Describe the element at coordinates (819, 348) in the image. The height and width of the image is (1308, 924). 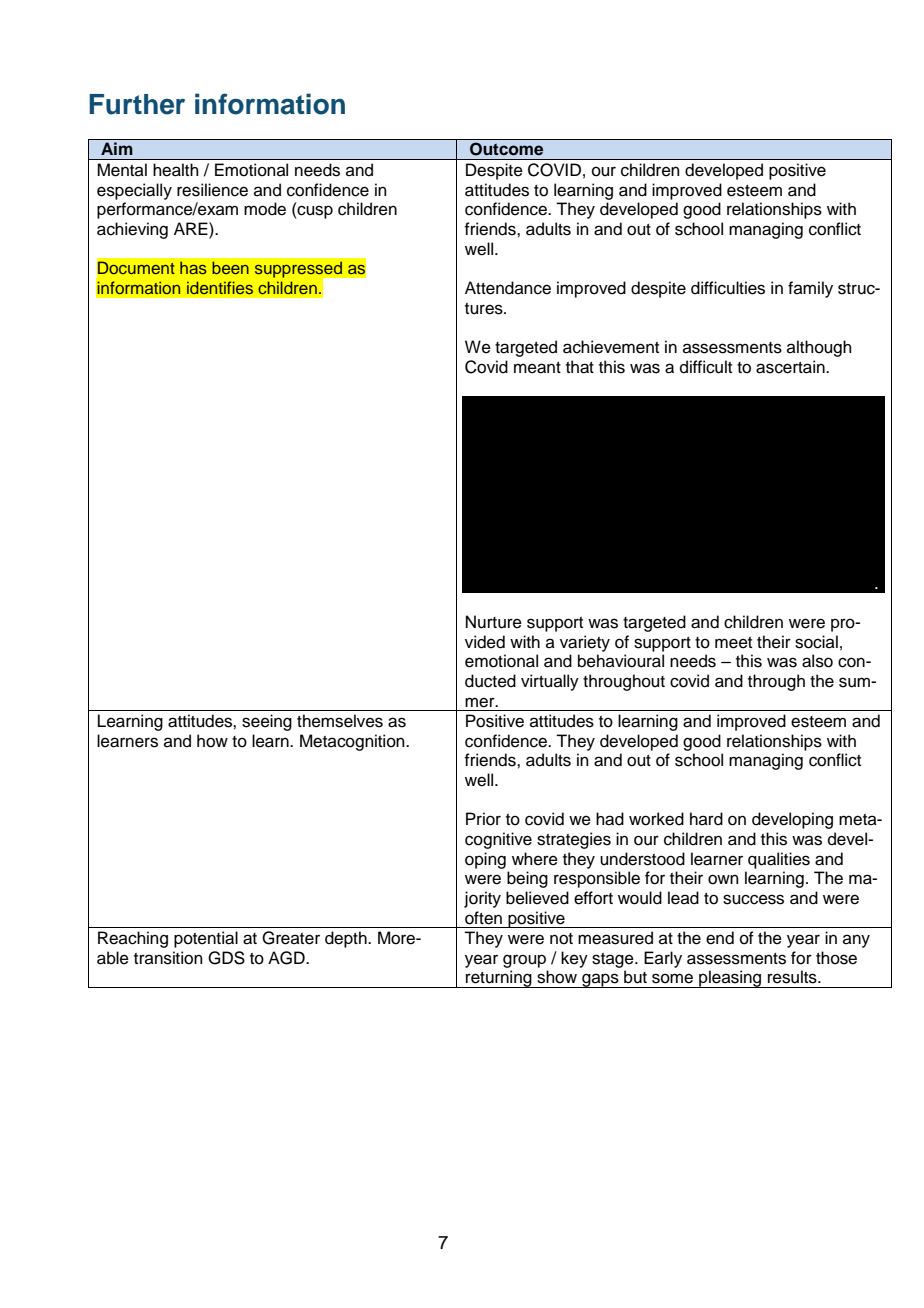
I see `although` at that location.
